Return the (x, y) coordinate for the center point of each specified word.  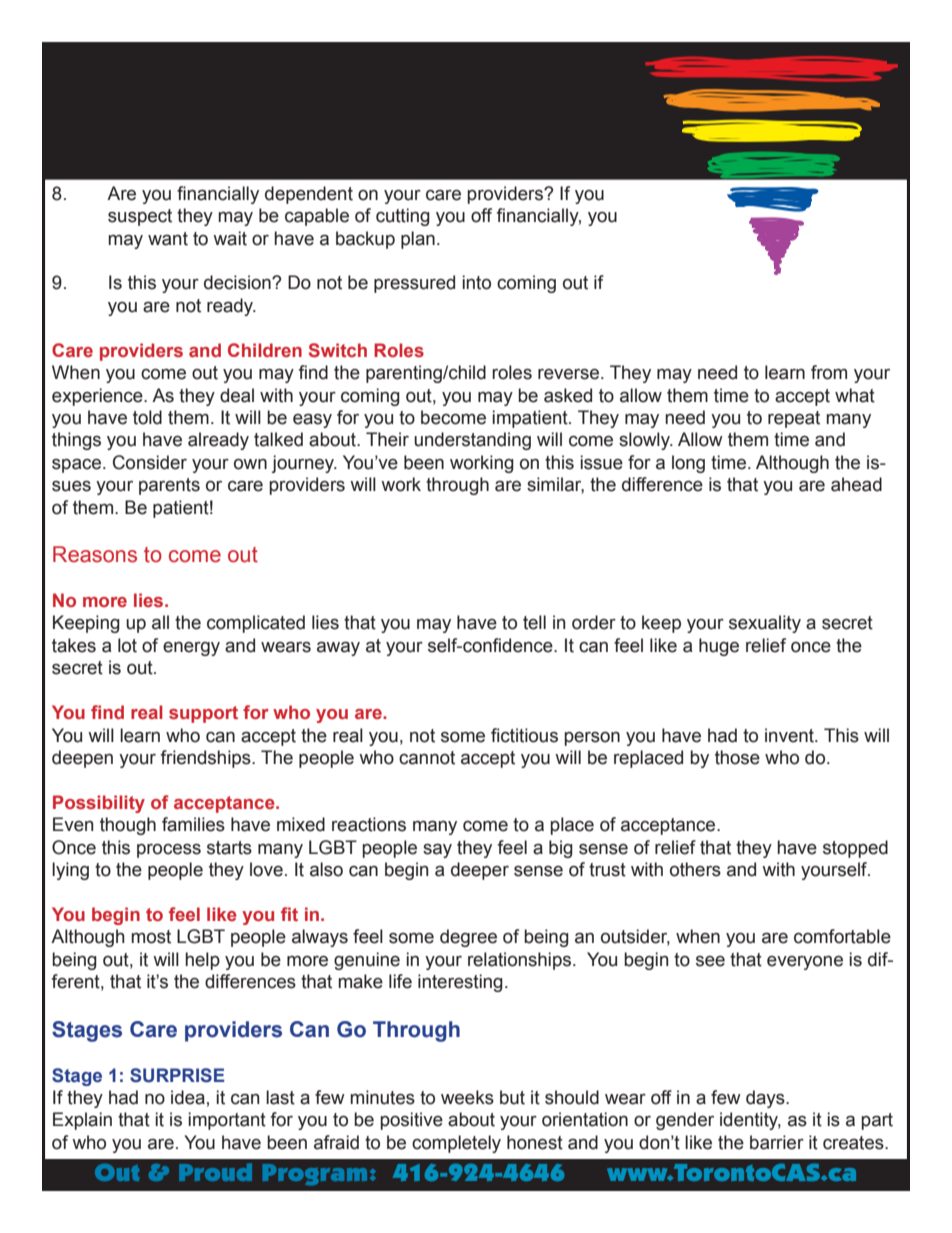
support (203, 714)
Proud (215, 1172)
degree (468, 938)
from (829, 372)
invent (790, 735)
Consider (150, 462)
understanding (472, 441)
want (168, 239)
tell (534, 622)
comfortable (842, 936)
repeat (794, 419)
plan (418, 240)
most (151, 937)
